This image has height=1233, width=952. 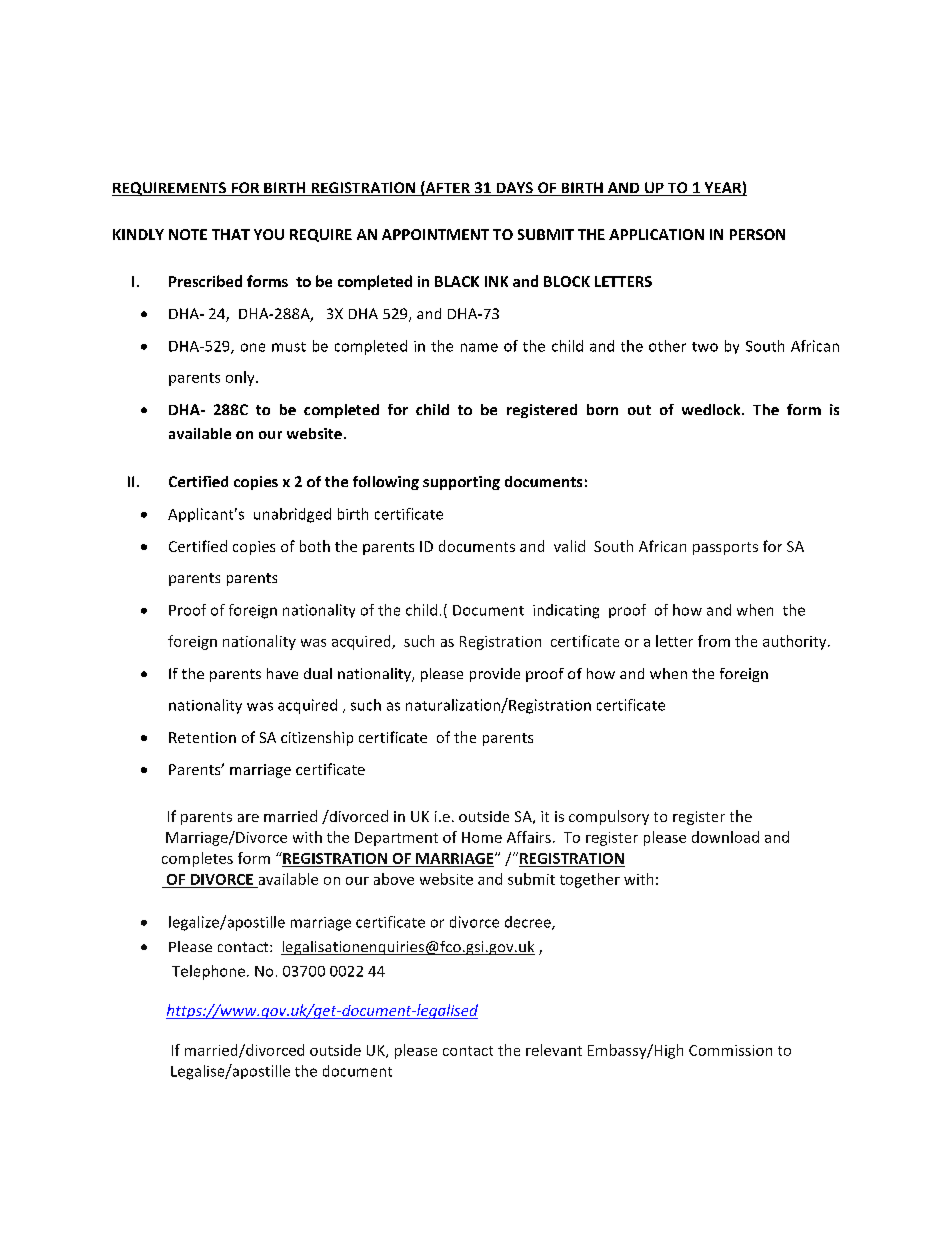 What do you see at coordinates (554, 1050) in the image?
I see `relevant` at bounding box center [554, 1050].
